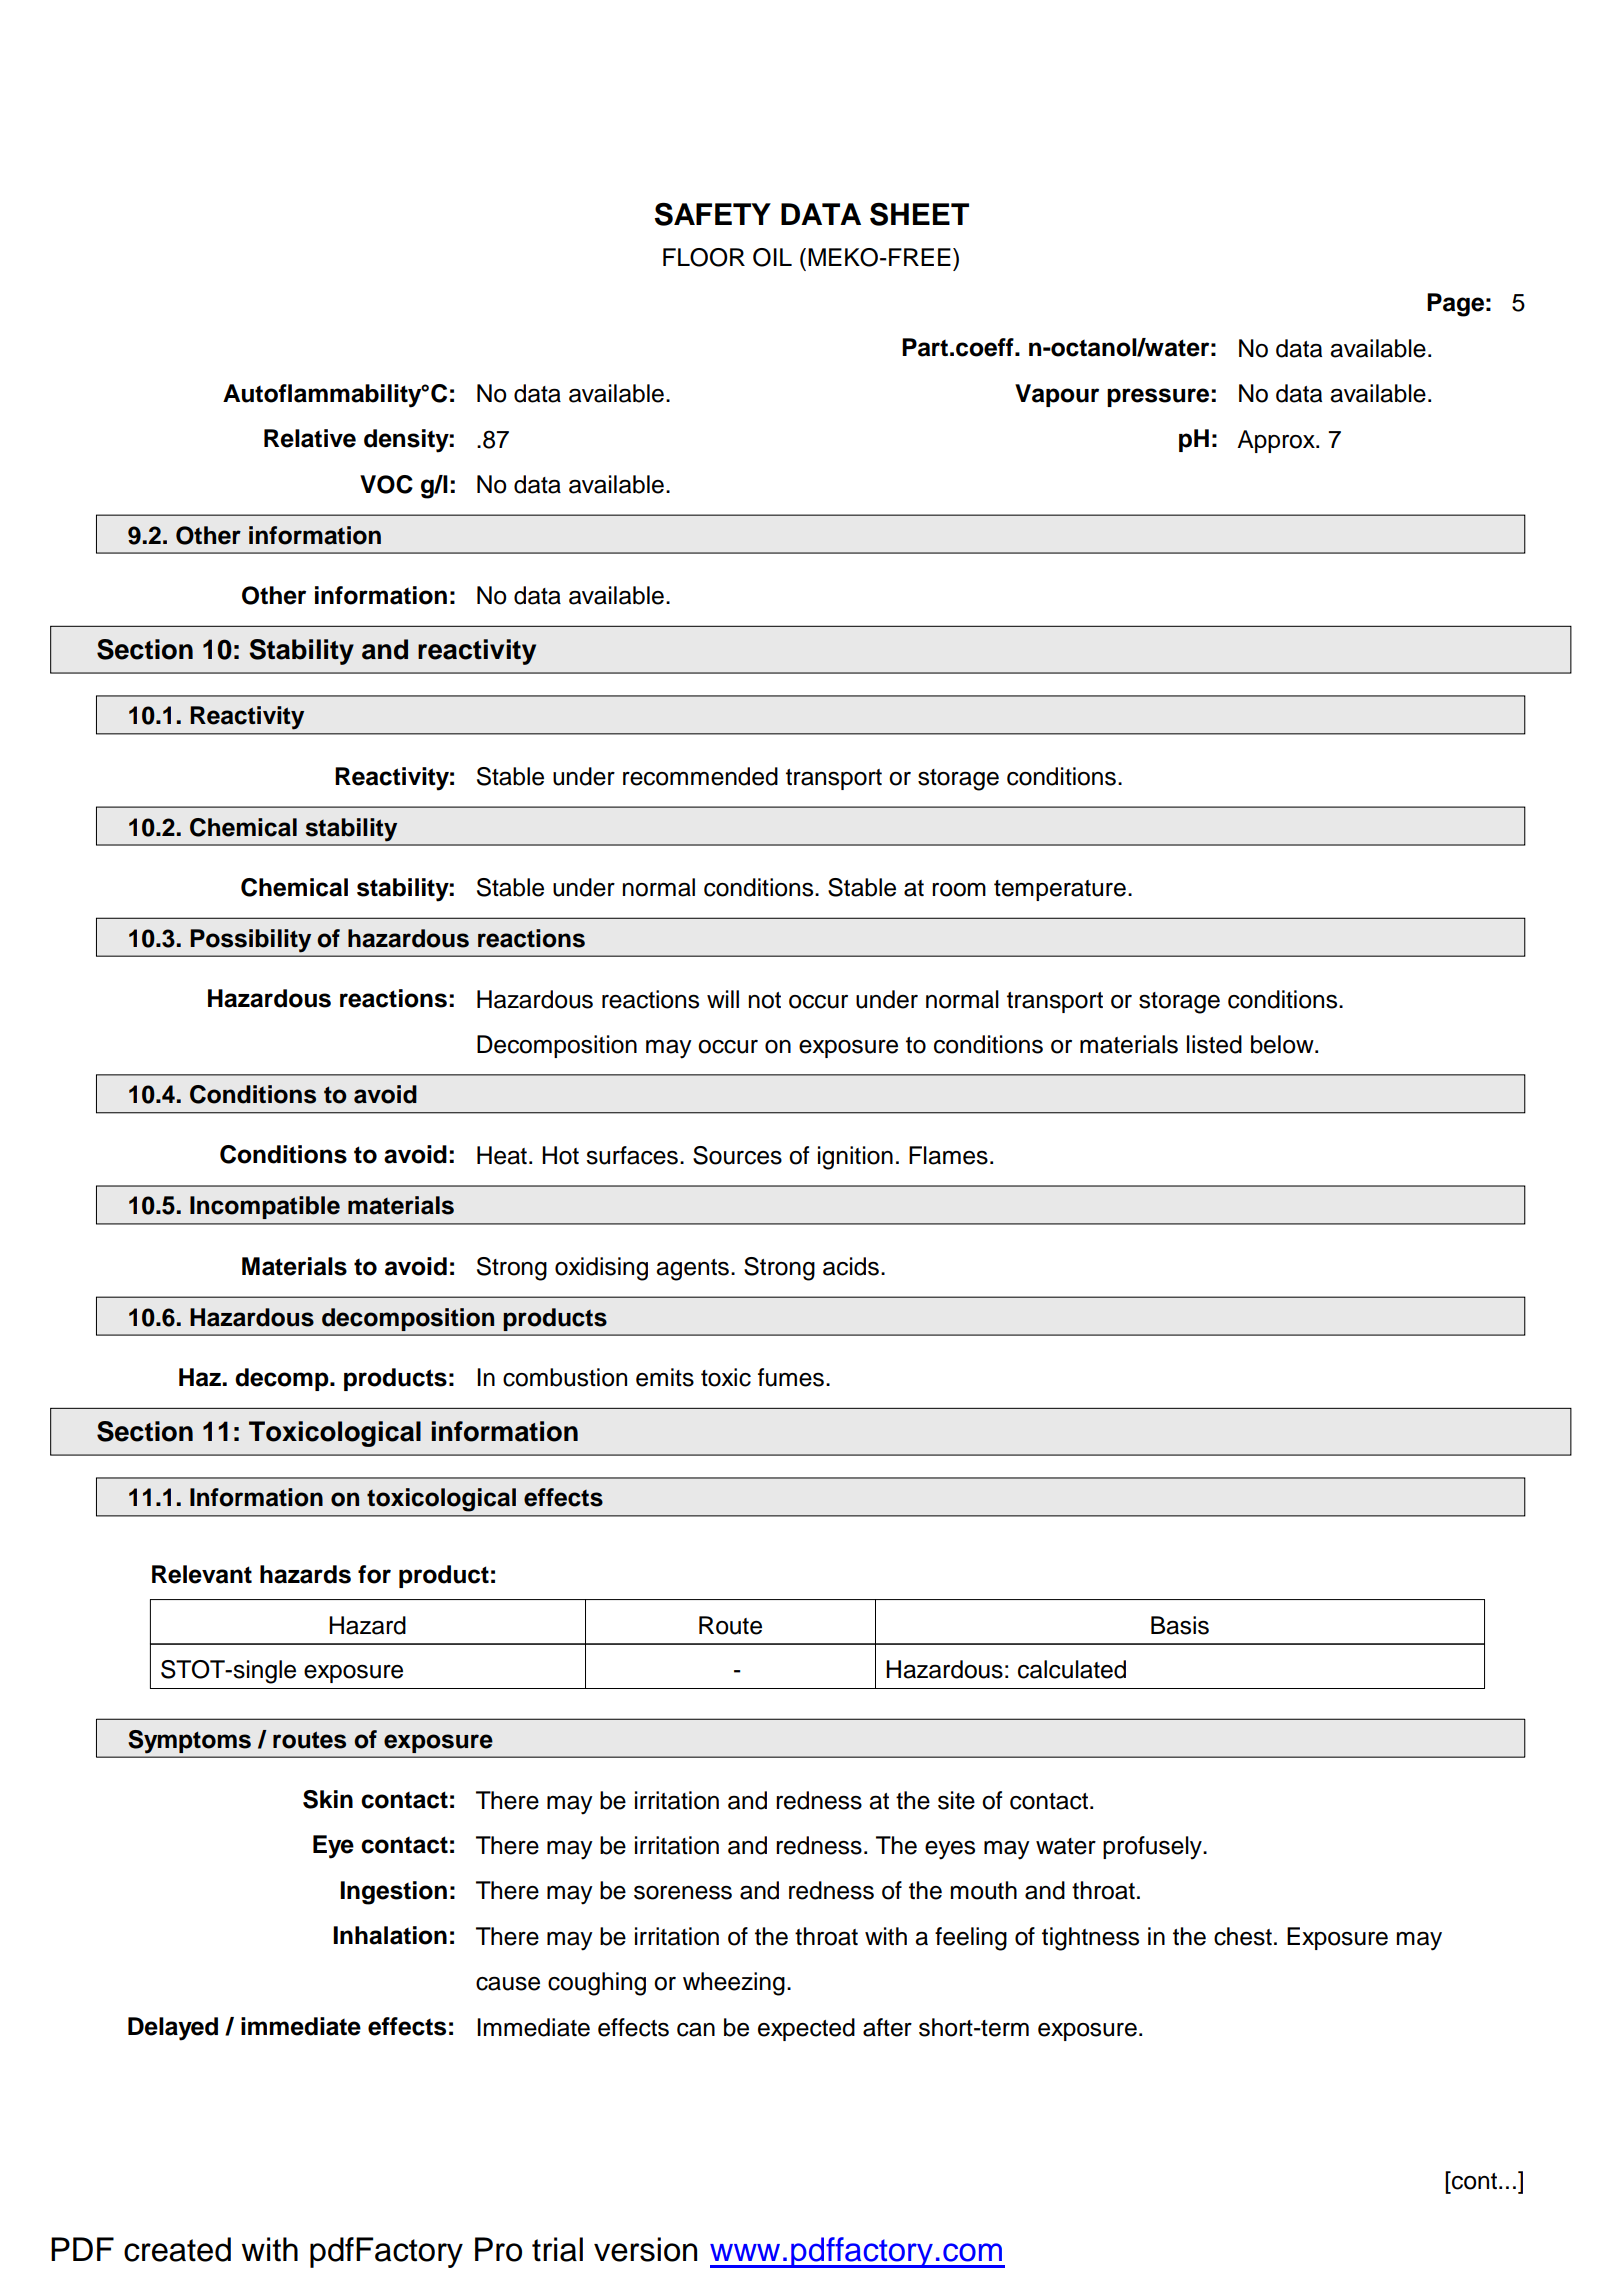  I want to click on Basis, so click(1180, 1625).
